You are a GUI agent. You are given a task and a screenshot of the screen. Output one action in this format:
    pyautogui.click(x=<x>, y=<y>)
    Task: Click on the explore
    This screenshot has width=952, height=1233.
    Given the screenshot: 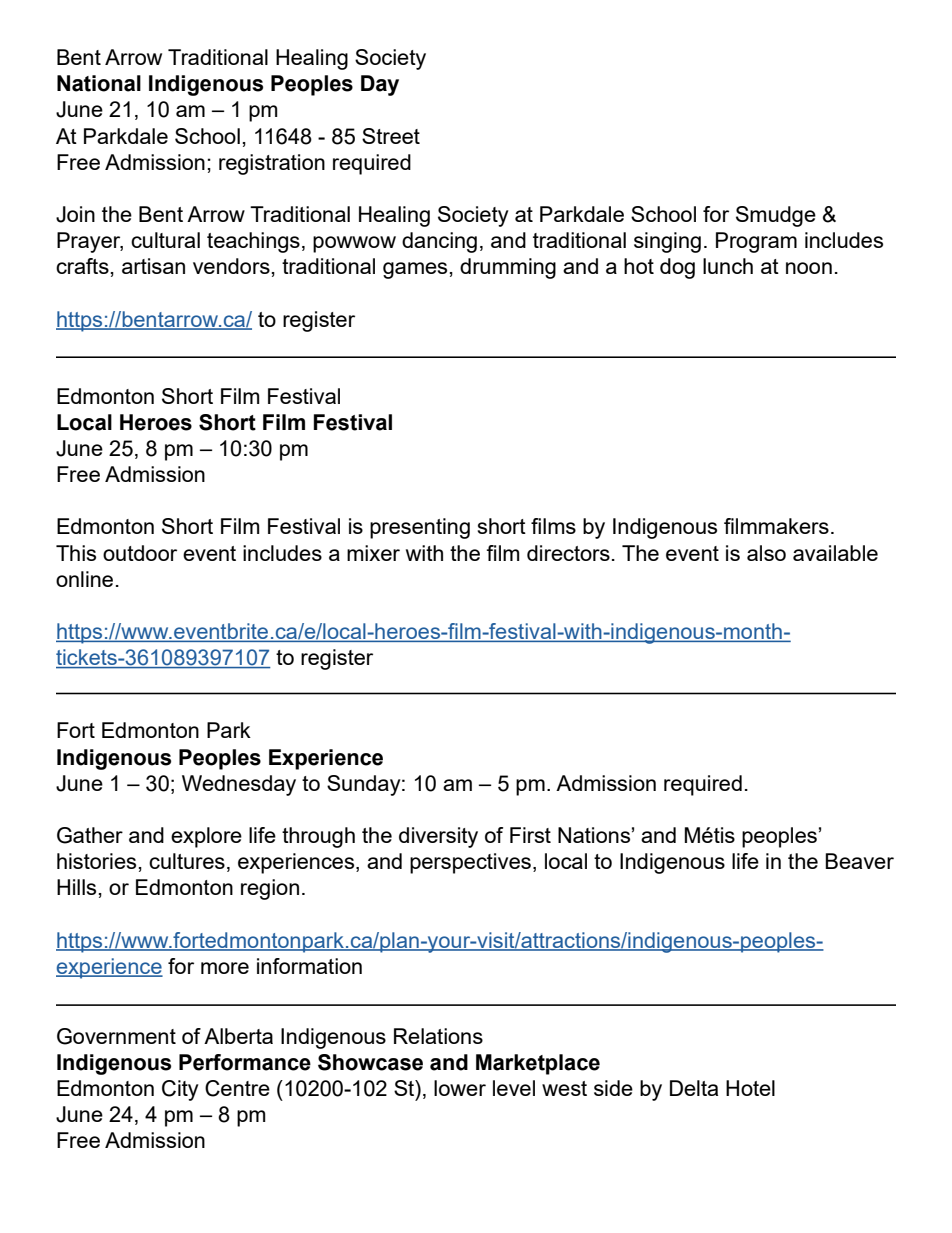 What is the action you would take?
    pyautogui.click(x=206, y=837)
